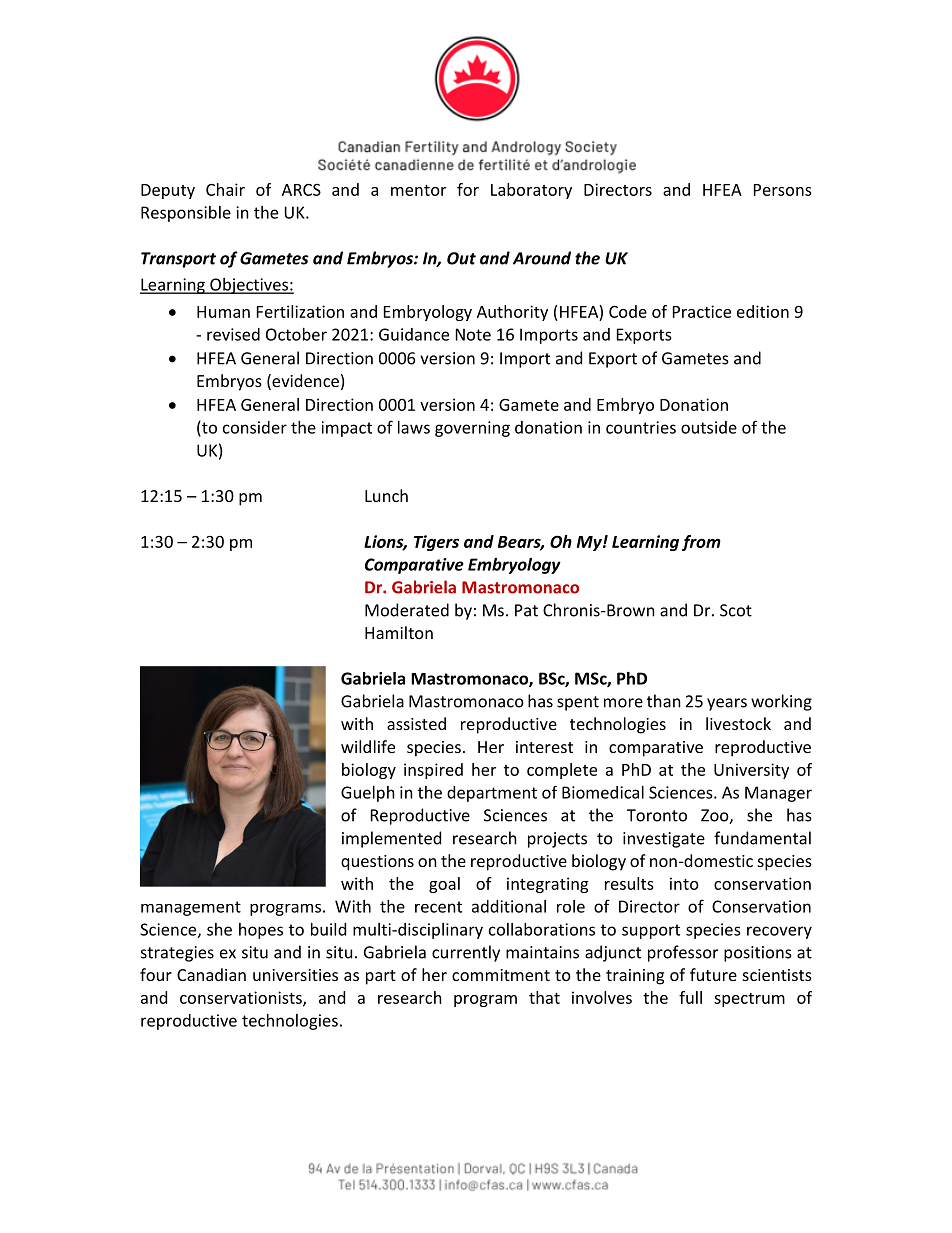  What do you see at coordinates (783, 190) in the image?
I see `Persons` at bounding box center [783, 190].
